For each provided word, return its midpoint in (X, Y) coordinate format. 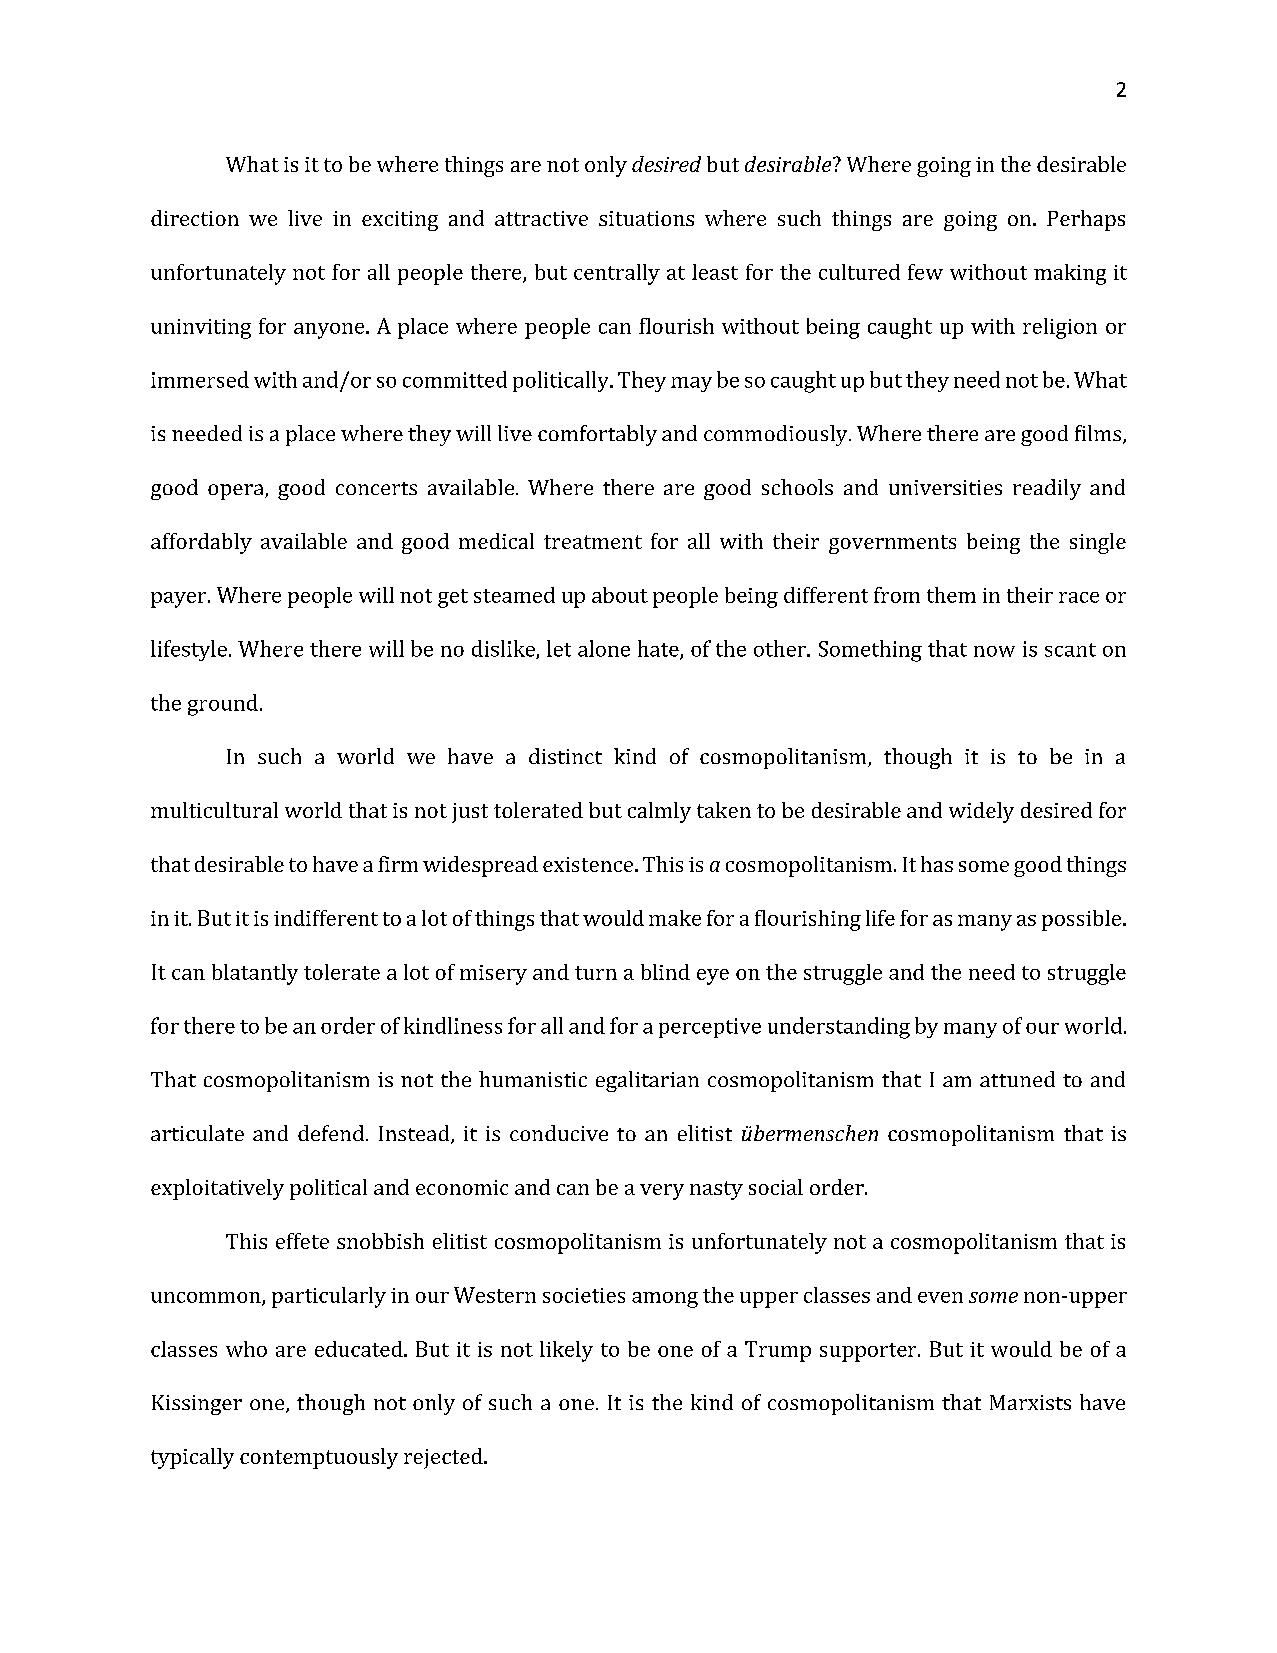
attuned (1017, 1079)
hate (659, 649)
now (994, 651)
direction (195, 218)
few (925, 272)
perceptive (710, 1028)
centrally (617, 274)
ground (223, 705)
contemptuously (319, 1458)
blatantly (255, 974)
